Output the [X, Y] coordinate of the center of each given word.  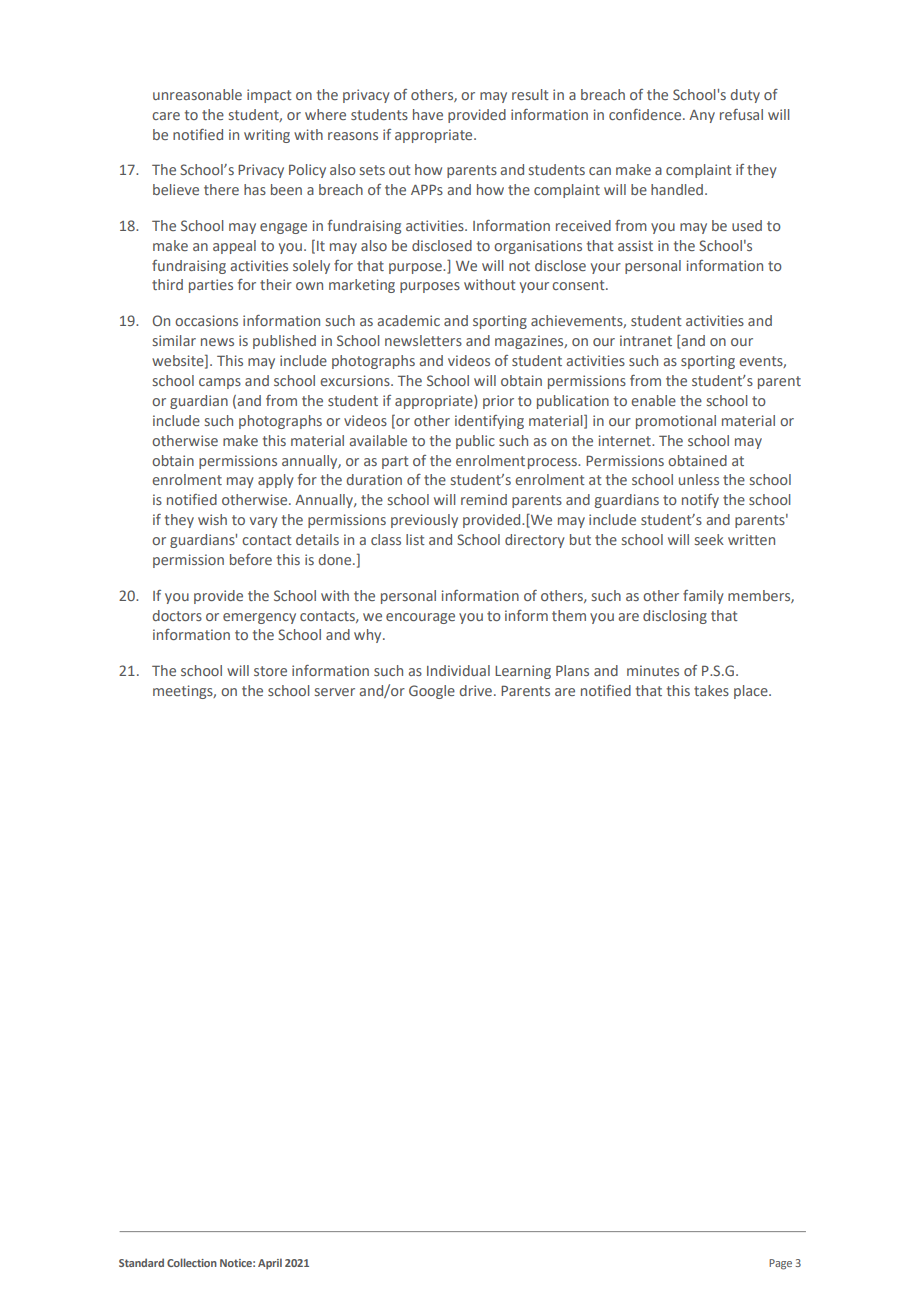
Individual [458, 670]
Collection [192, 1262]
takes [711, 690]
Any [702, 116]
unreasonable [197, 94]
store [270, 671]
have [428, 114]
